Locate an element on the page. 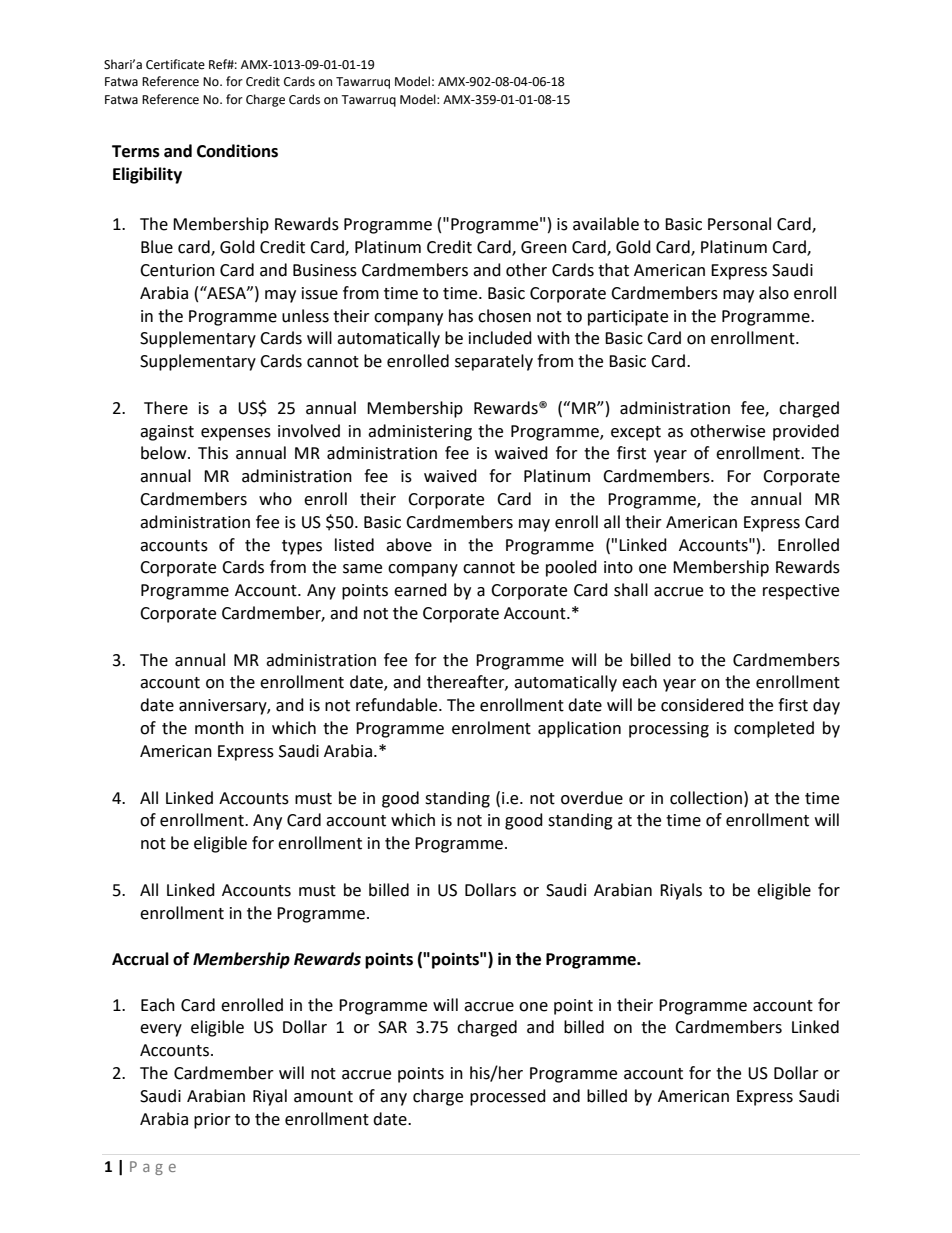 The width and height of the image is (952, 1233). prior is located at coordinates (212, 1121).
